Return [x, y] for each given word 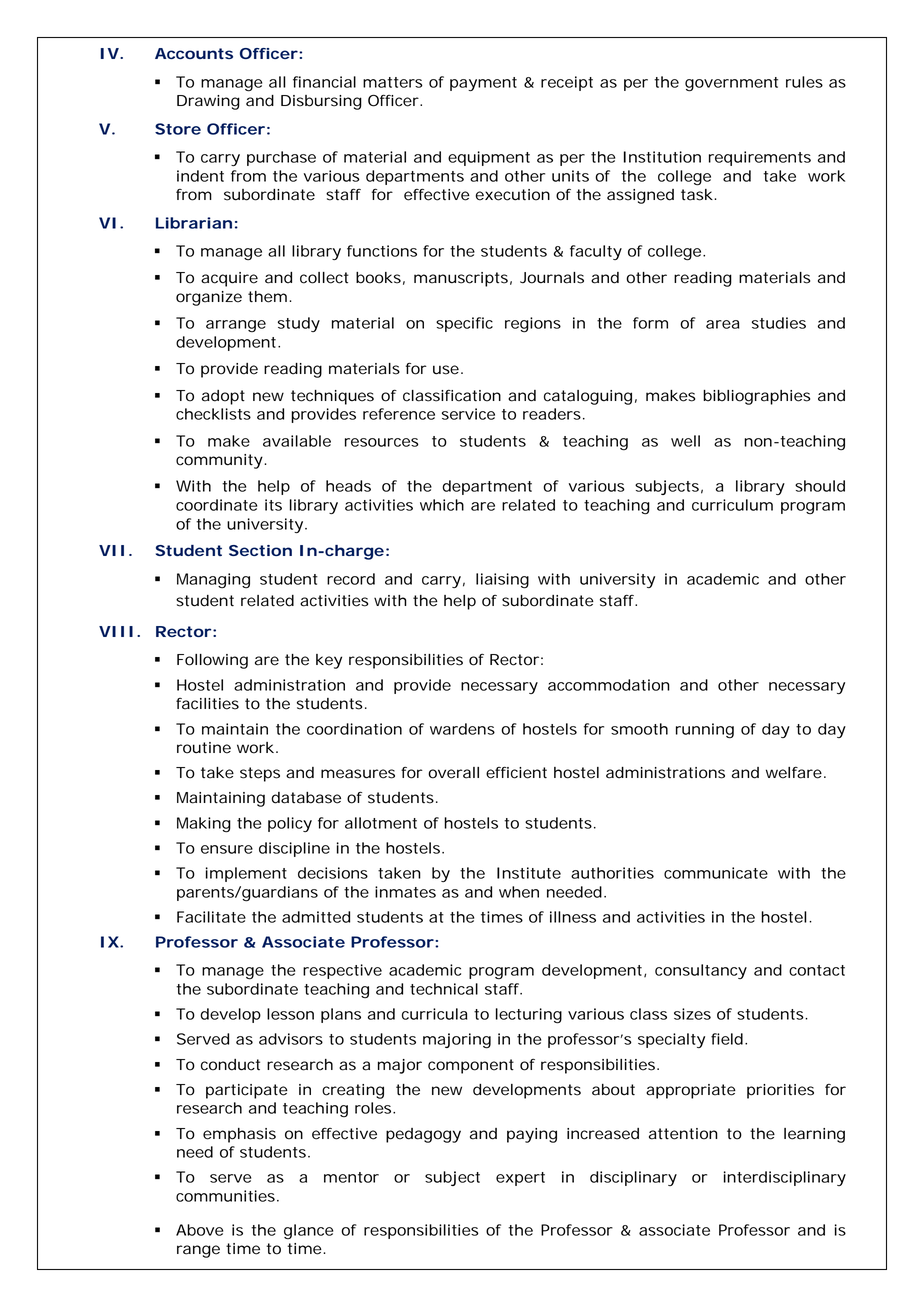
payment [483, 84]
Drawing [208, 102]
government [731, 84]
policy [290, 824]
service [468, 414]
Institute [529, 873]
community [219, 461]
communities [225, 1196]
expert [520, 1179]
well [685, 441]
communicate [716, 873]
